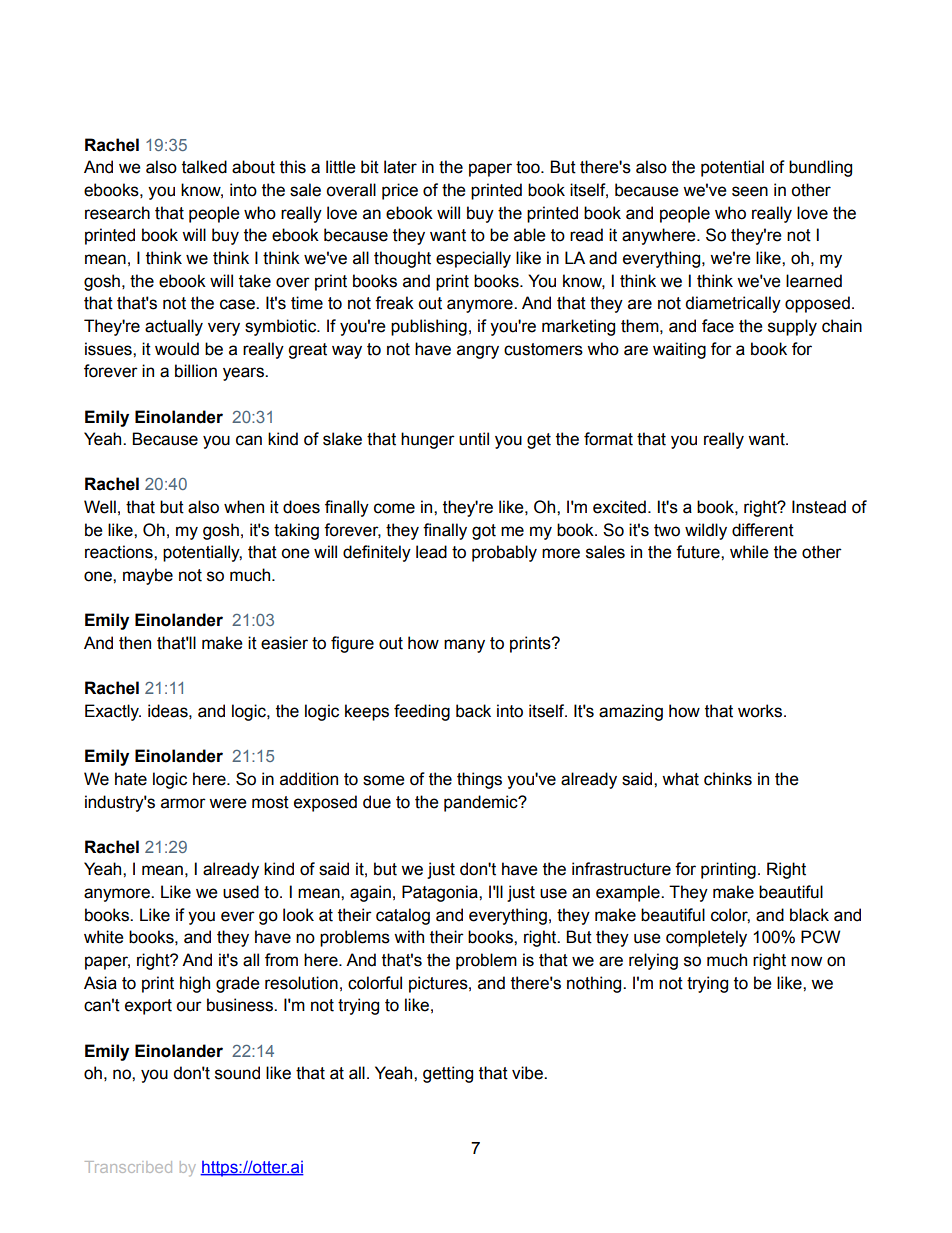 The image size is (952, 1233). I want to click on seen, so click(750, 191).
